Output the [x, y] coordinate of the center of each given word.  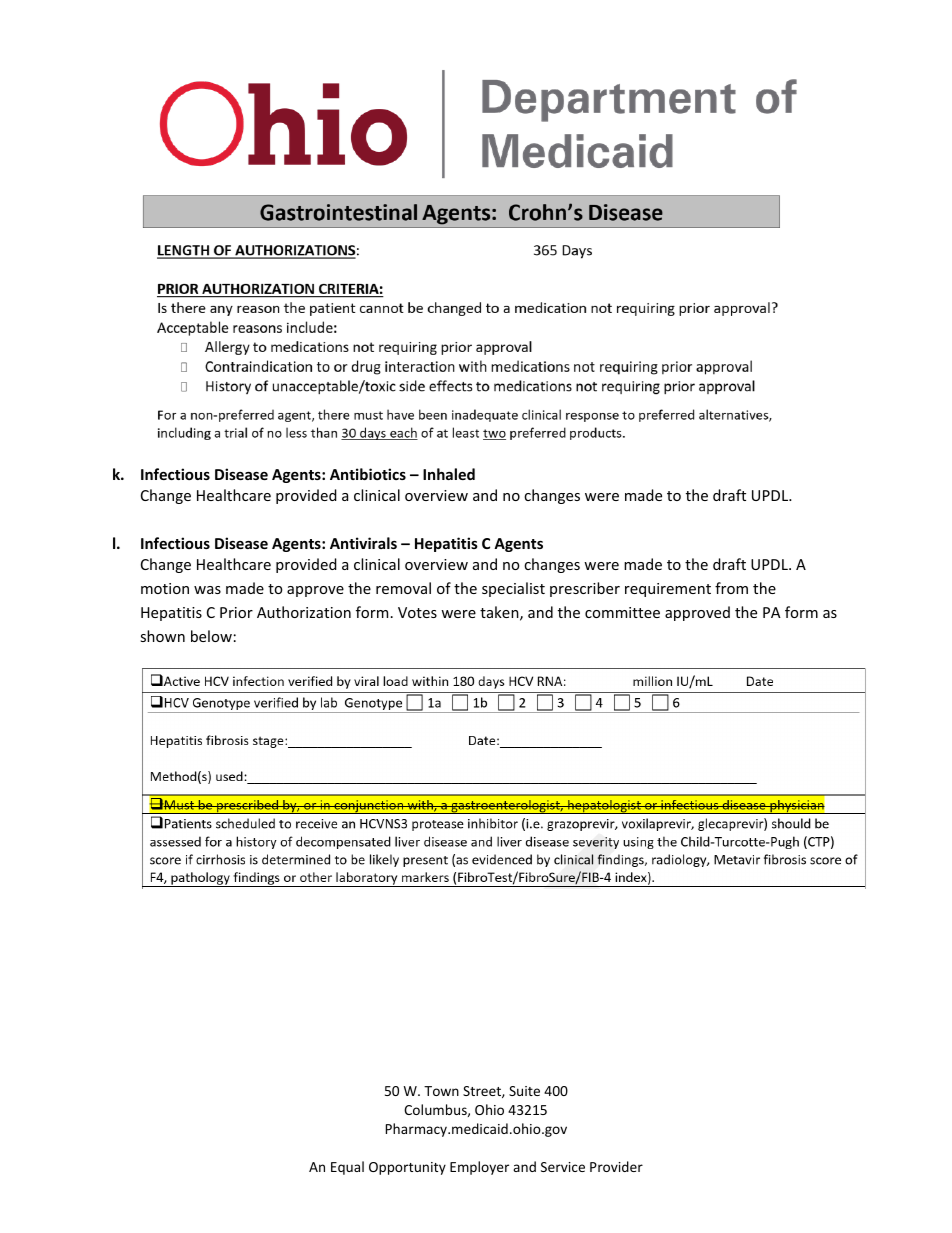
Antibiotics [368, 474]
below [211, 636]
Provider [616, 1166]
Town [441, 1091]
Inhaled [449, 474]
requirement [668, 590]
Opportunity [407, 1168]
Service [563, 1167]
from [731, 588]
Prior [236, 612]
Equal [347, 1168]
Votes [417, 612]
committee [622, 612]
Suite [524, 1091]
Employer [479, 1168]
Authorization [304, 612]
